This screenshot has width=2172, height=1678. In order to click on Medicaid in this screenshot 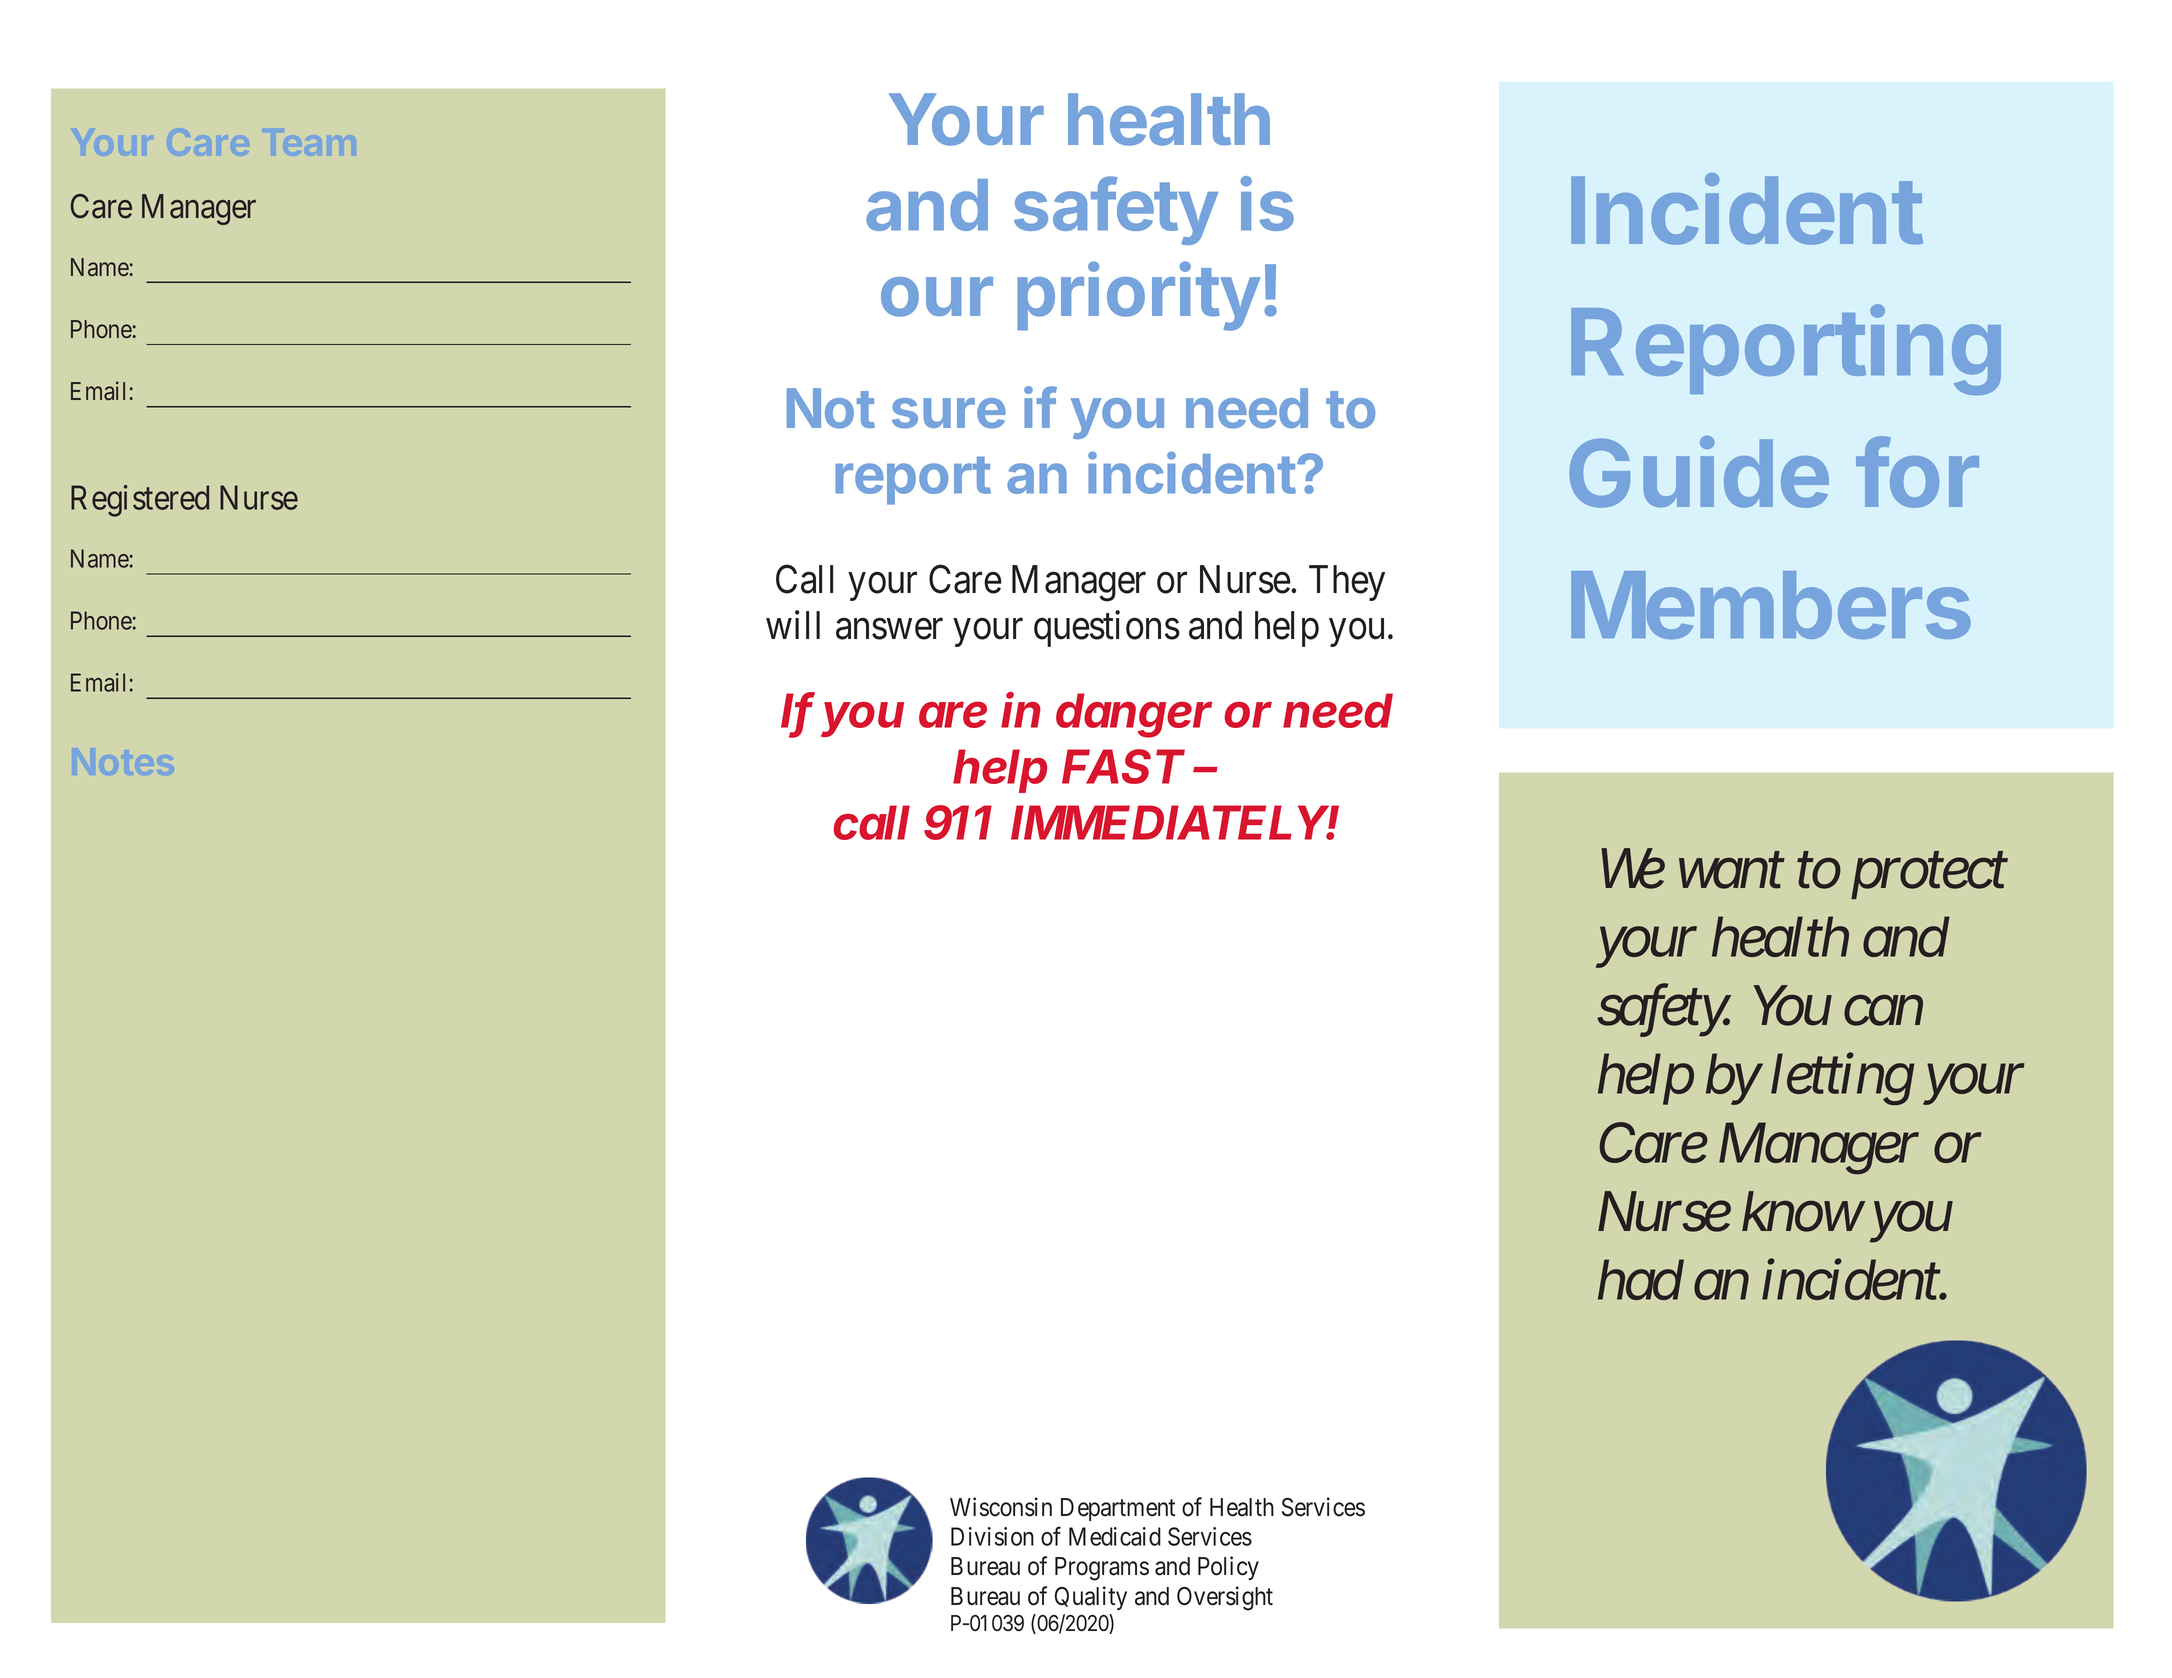, I will do `click(1115, 1536)`.
